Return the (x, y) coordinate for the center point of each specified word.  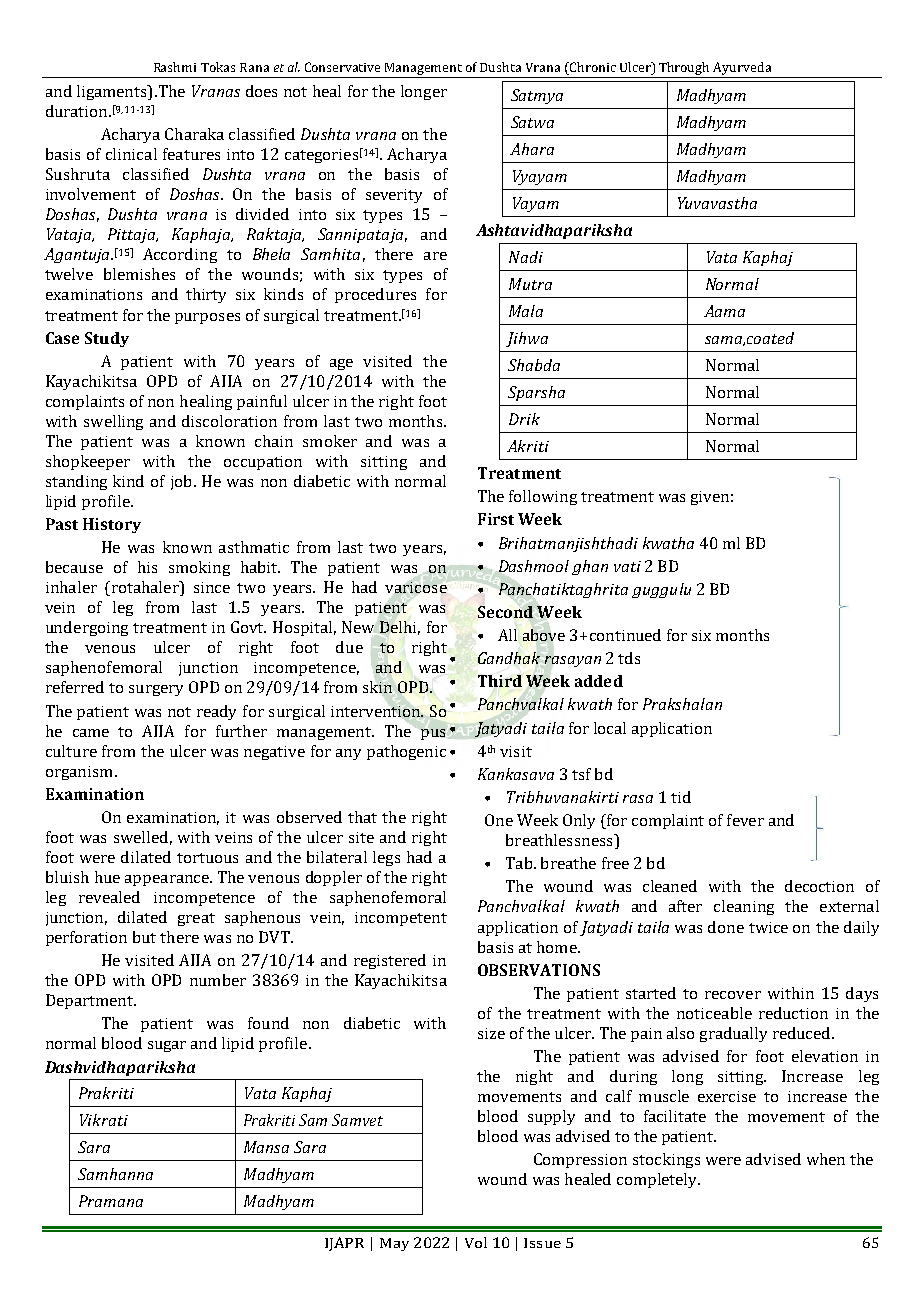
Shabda (534, 365)
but (144, 937)
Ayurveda (742, 70)
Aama (724, 311)
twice (768, 927)
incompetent (401, 919)
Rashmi (175, 67)
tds (629, 658)
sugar (167, 1046)
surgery (156, 690)
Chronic (592, 68)
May (394, 1244)
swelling (113, 422)
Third (500, 681)
